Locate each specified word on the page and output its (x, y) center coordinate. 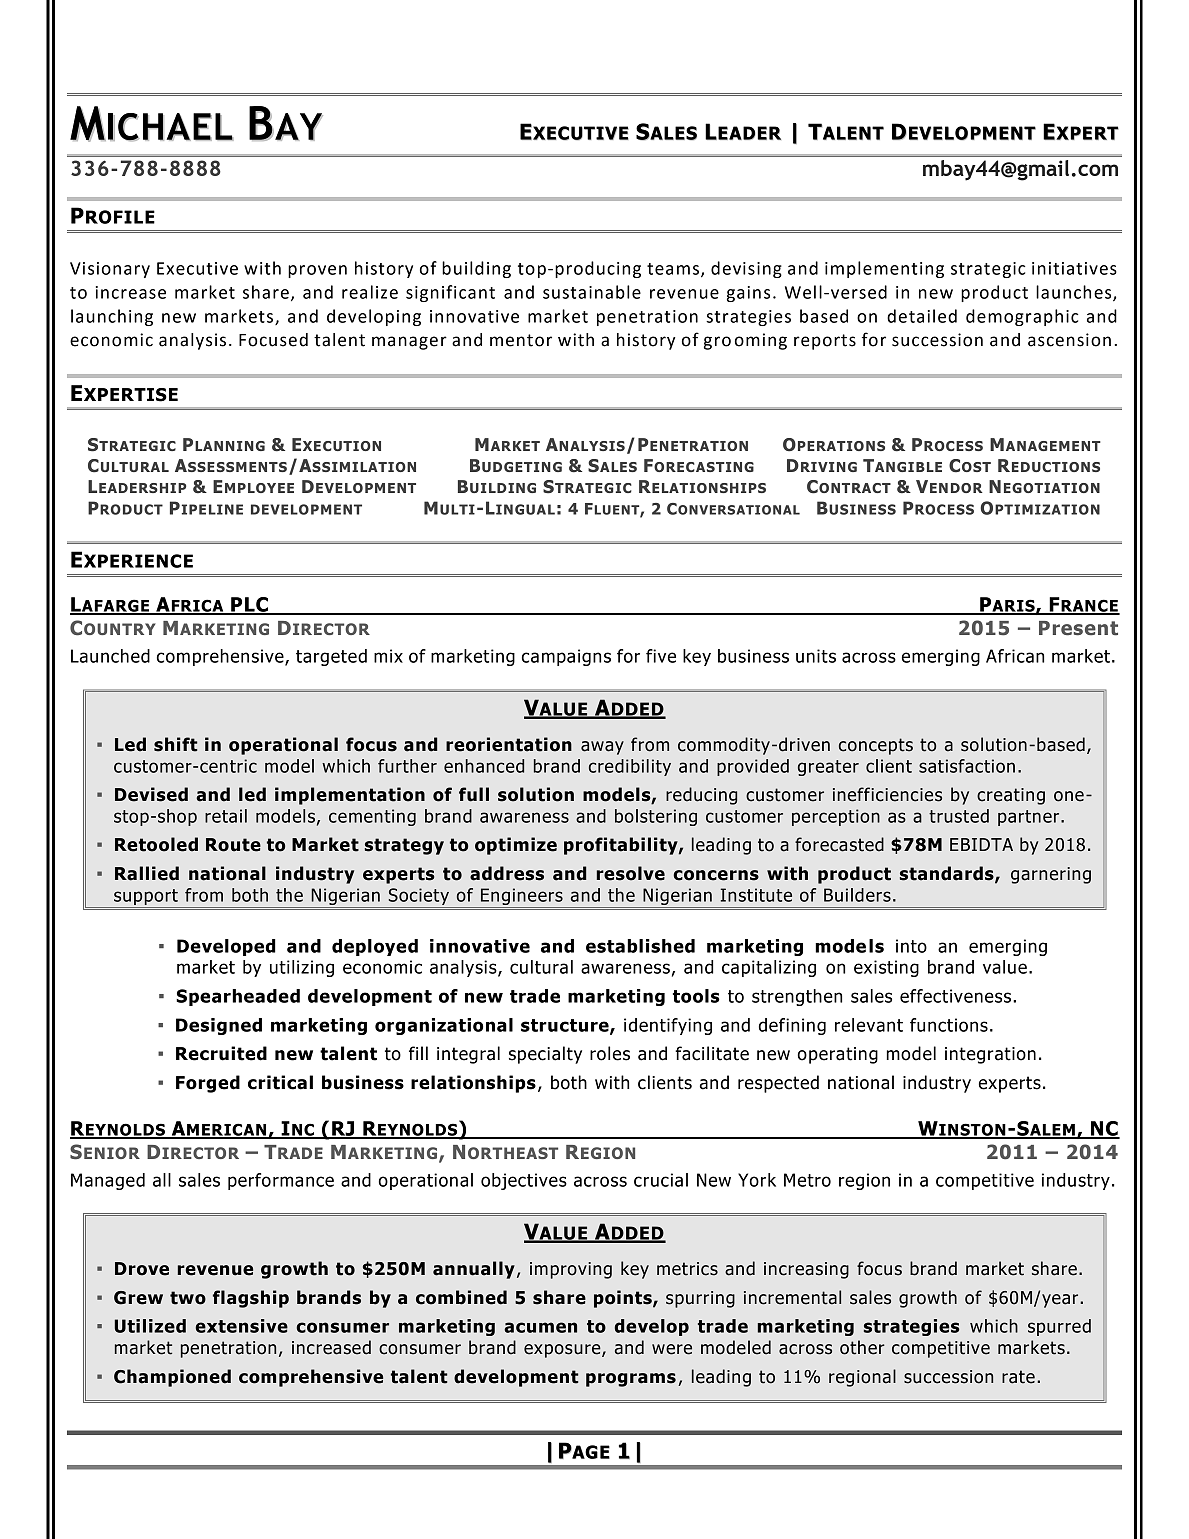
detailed (922, 316)
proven (317, 271)
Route (233, 845)
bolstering (656, 817)
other (862, 1347)
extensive (241, 1326)
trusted (959, 816)
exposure (563, 1351)
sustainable (592, 292)
